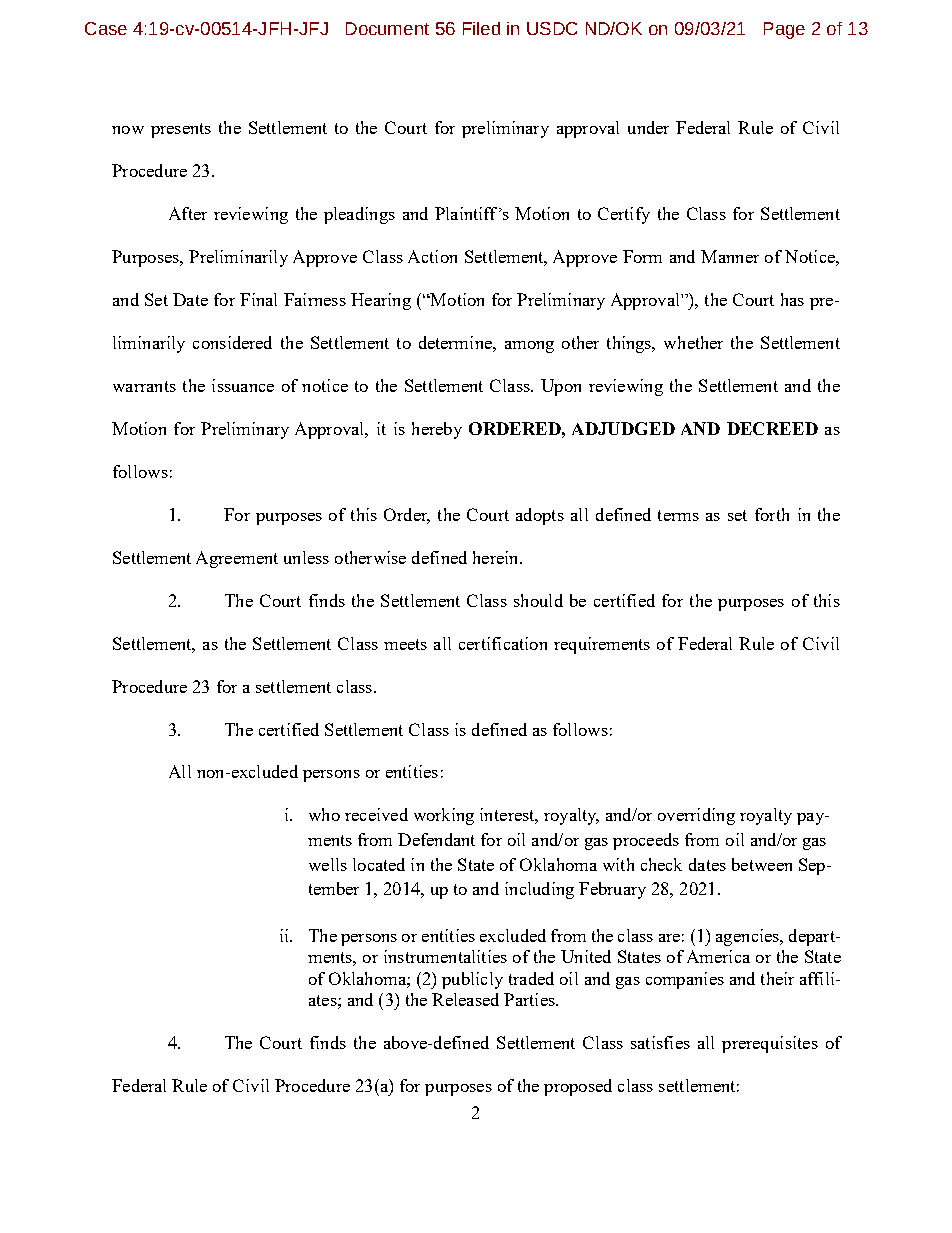 This document has width=952, height=1233. Describe the element at coordinates (181, 130) in the document. I see `presents` at that location.
